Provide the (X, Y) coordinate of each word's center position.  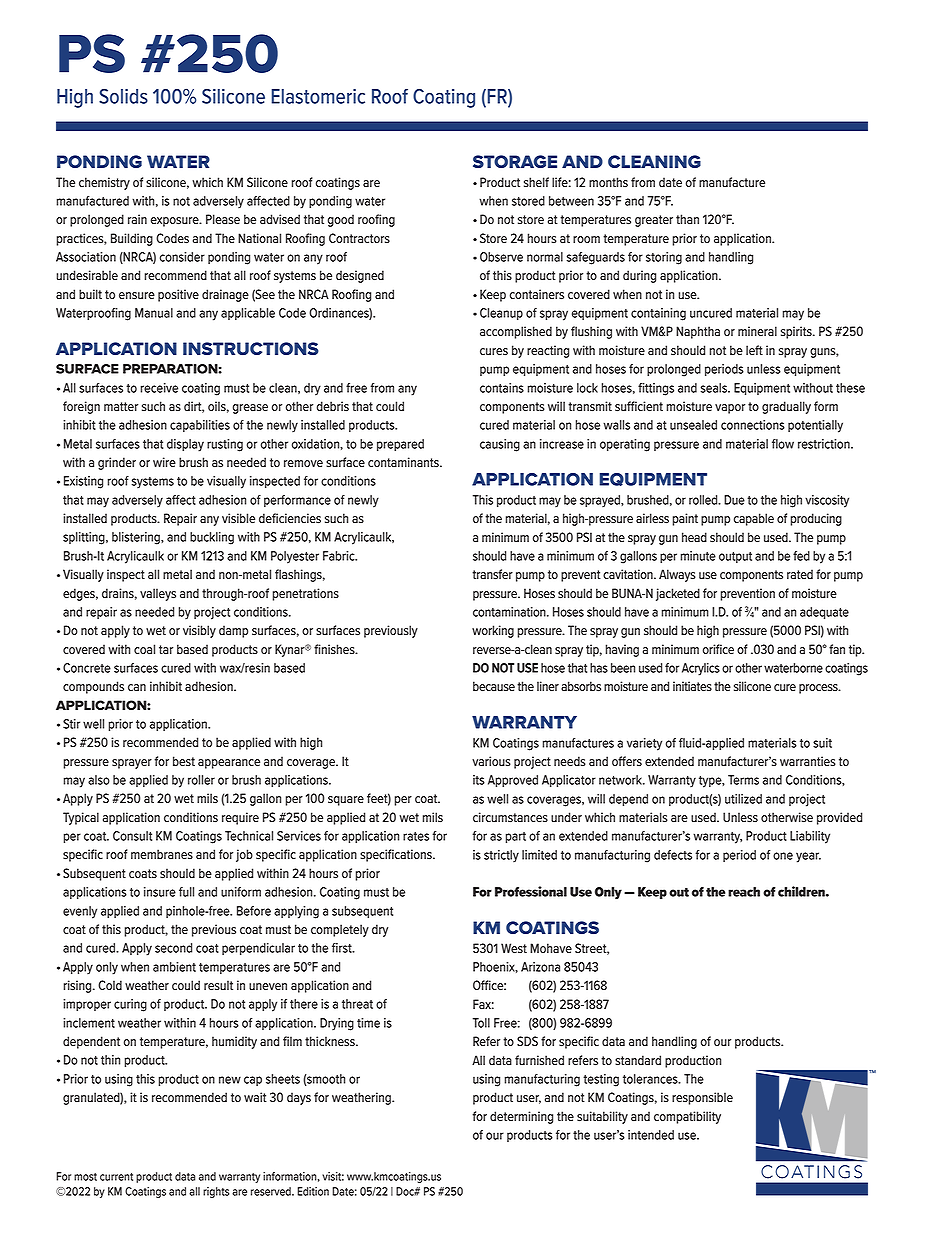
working (493, 631)
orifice (718, 649)
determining (521, 1117)
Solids (123, 96)
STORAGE (515, 161)
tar (166, 649)
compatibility (687, 1117)
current (116, 1177)
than (687, 219)
